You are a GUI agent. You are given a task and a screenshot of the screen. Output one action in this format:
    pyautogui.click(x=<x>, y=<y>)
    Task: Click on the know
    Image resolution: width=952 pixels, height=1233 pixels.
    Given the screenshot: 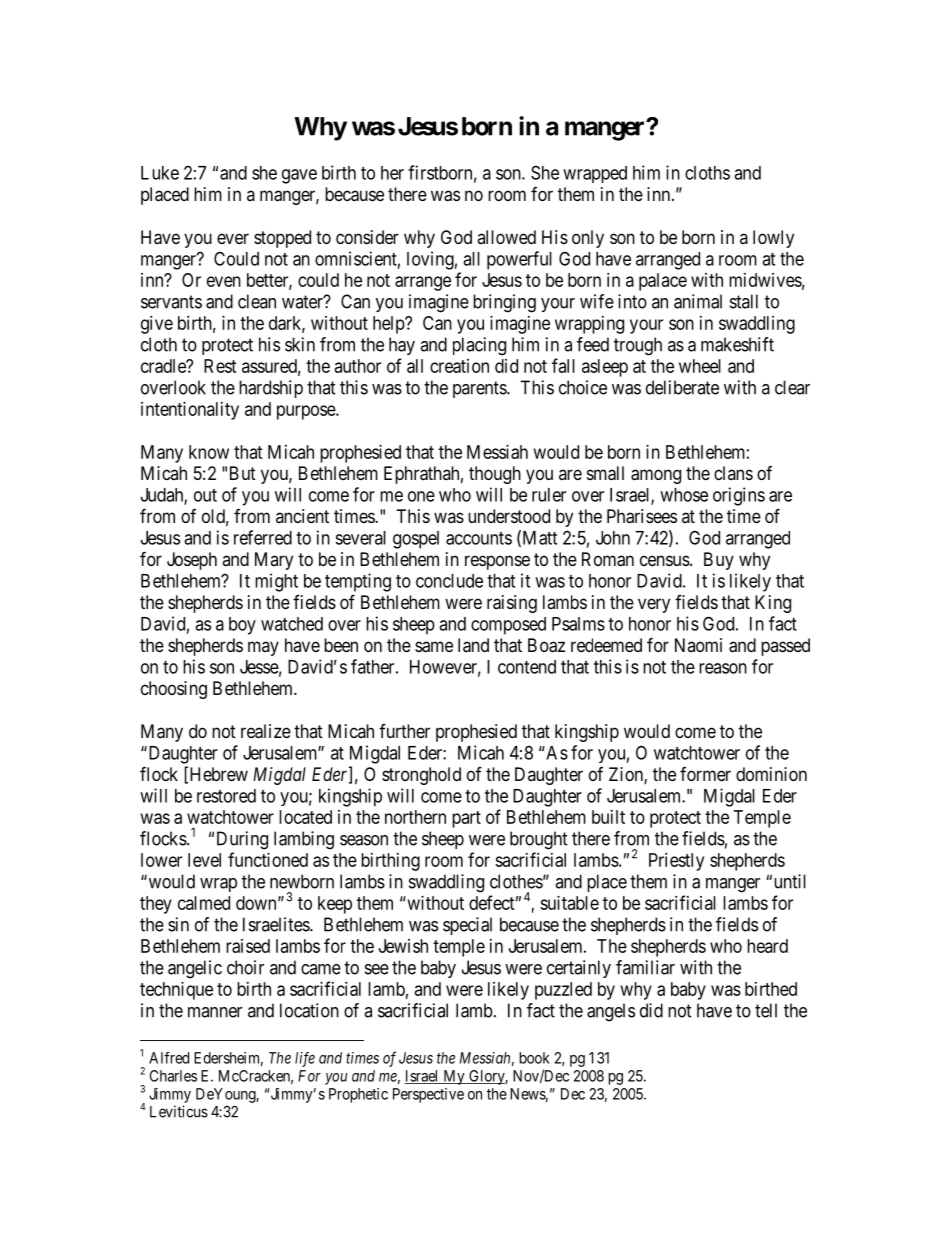 What is the action you would take?
    pyautogui.click(x=209, y=452)
